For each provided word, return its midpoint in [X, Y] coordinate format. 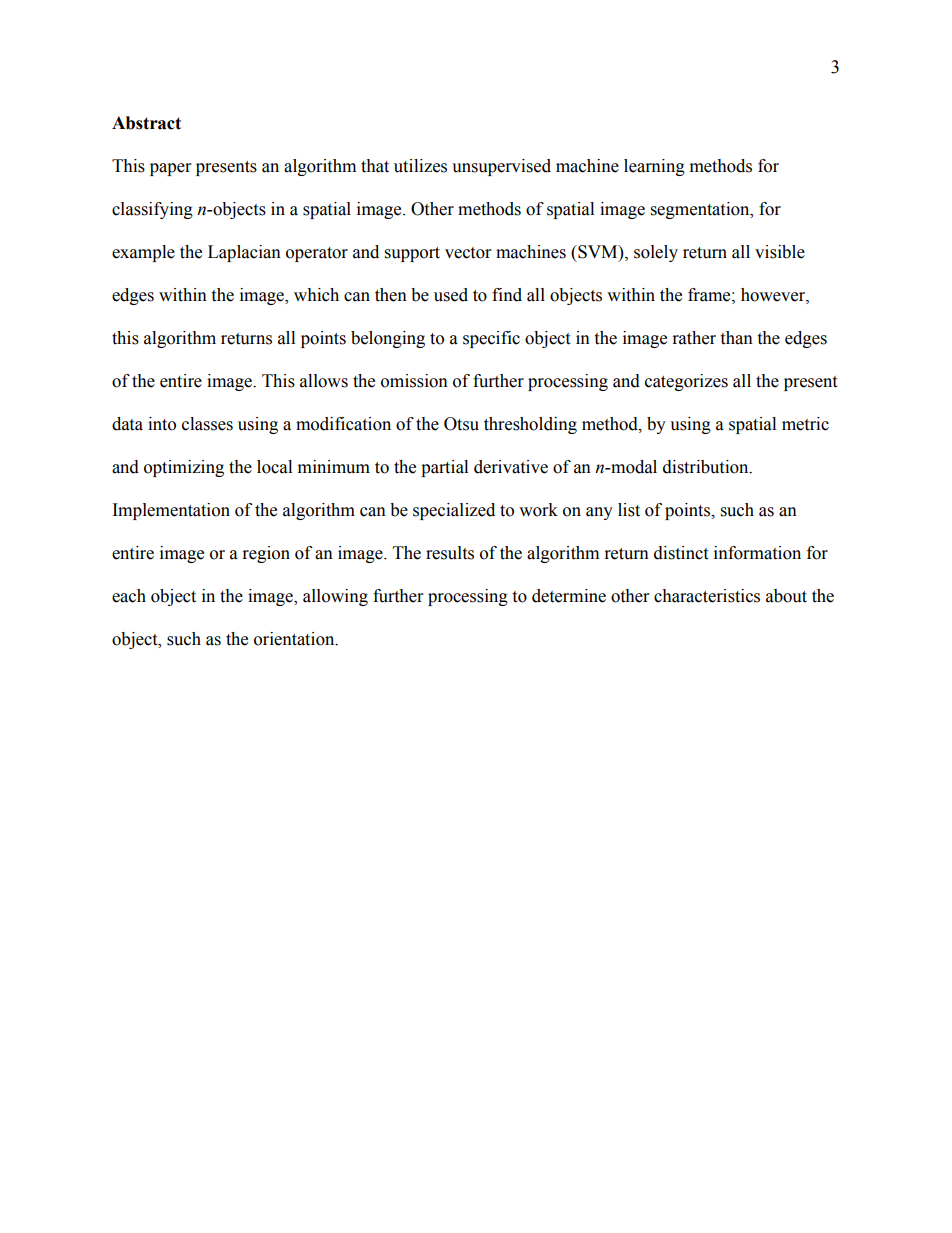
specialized [454, 511]
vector [468, 253]
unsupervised [501, 167]
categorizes [686, 382]
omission [414, 381]
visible [780, 252]
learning [654, 167]
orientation [295, 639]
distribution [707, 467]
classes [207, 424]
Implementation [171, 511]
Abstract [146, 123]
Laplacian [244, 253]
